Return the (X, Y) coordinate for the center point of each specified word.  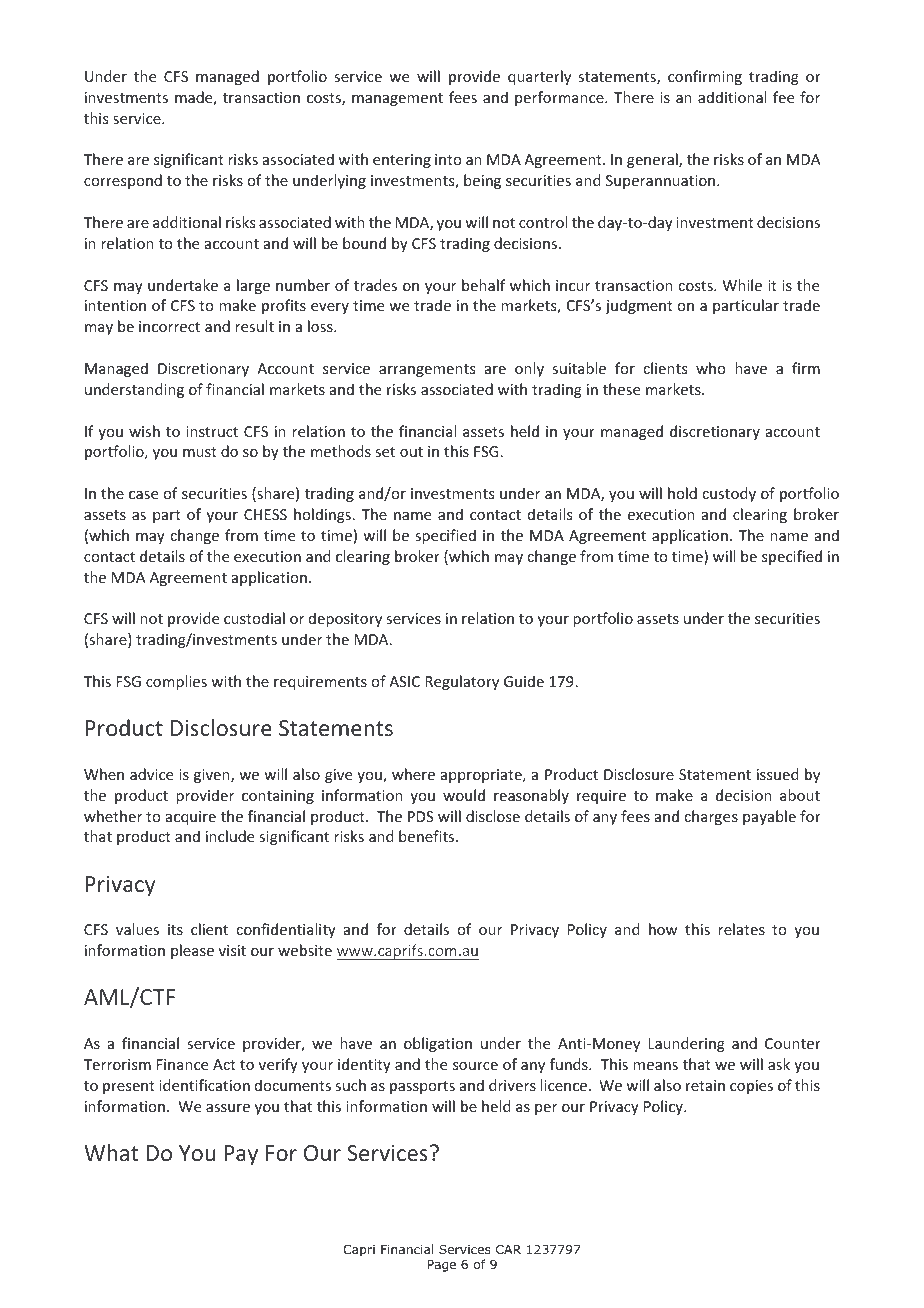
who (710, 368)
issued (777, 774)
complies (176, 682)
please (192, 951)
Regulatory (462, 682)
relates (741, 929)
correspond (123, 181)
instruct (212, 431)
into (448, 159)
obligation (438, 1044)
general (653, 160)
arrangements (427, 370)
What (111, 1152)
